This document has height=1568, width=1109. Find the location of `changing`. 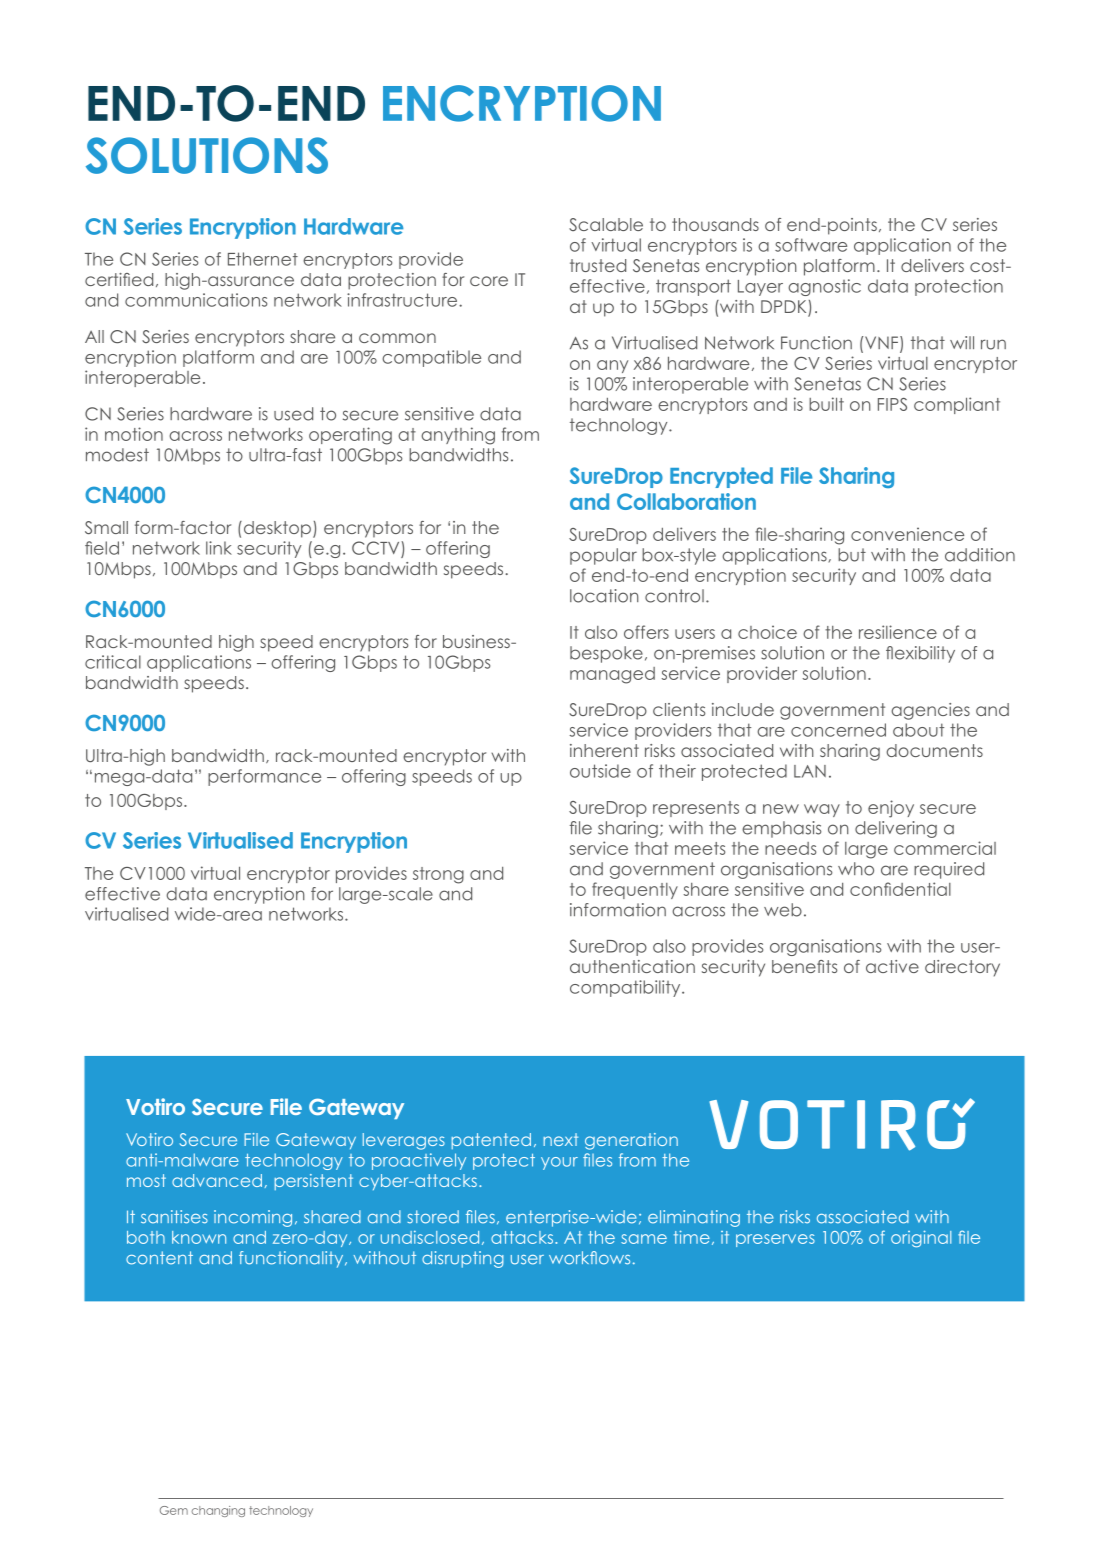

changing is located at coordinates (218, 1511).
